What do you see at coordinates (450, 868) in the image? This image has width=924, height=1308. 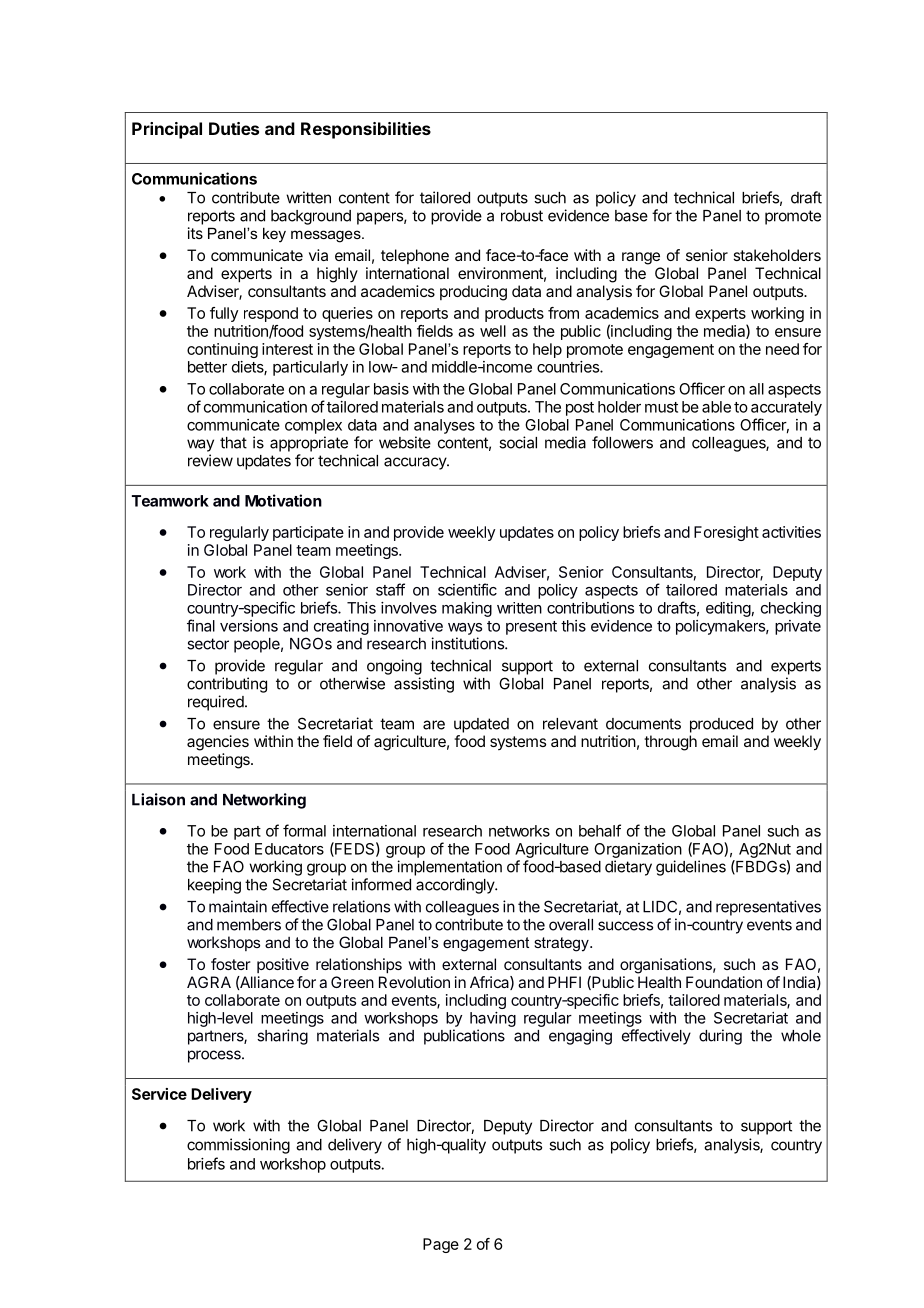 I see `implementation` at bounding box center [450, 868].
